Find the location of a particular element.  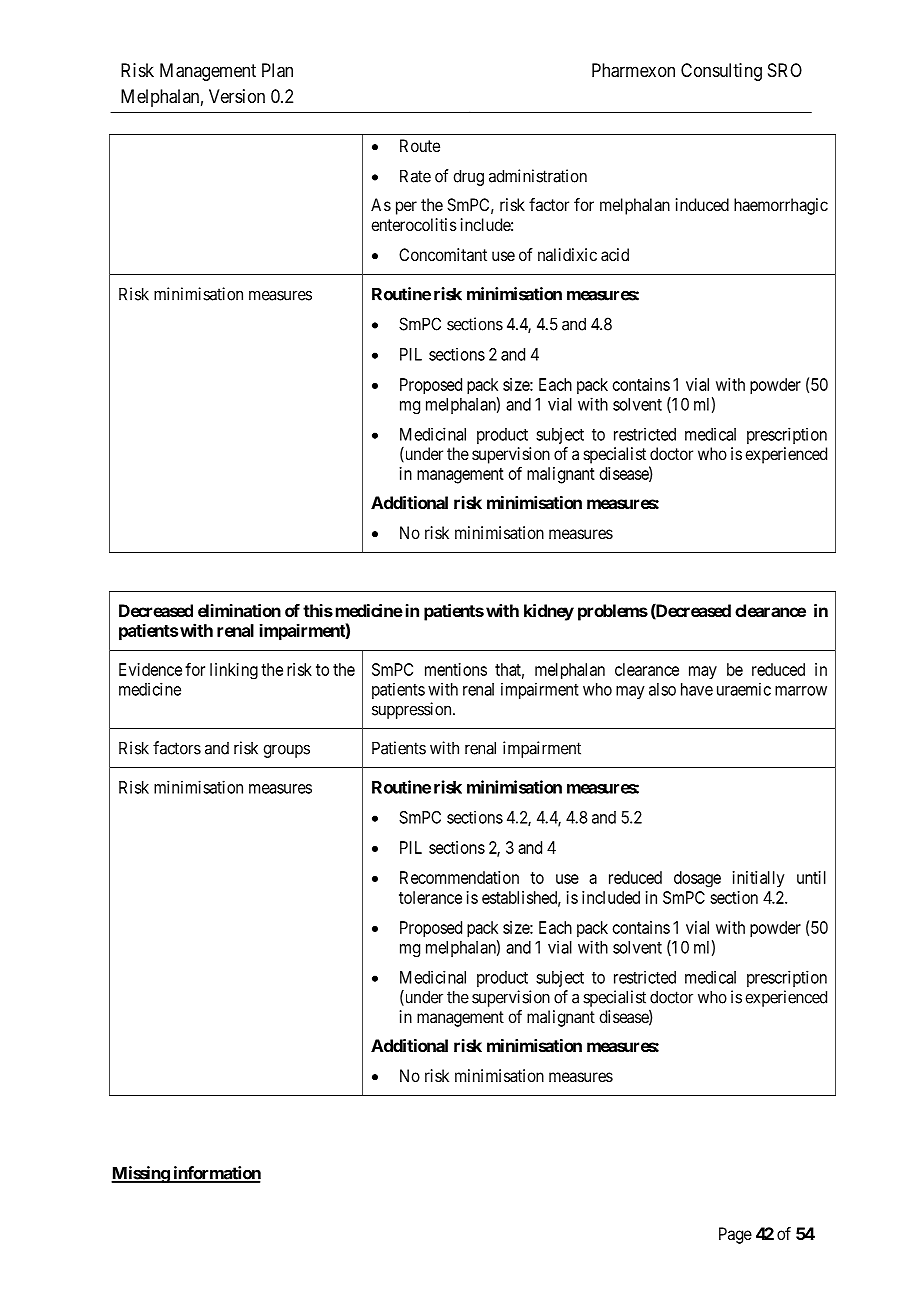

information is located at coordinates (216, 1174).
